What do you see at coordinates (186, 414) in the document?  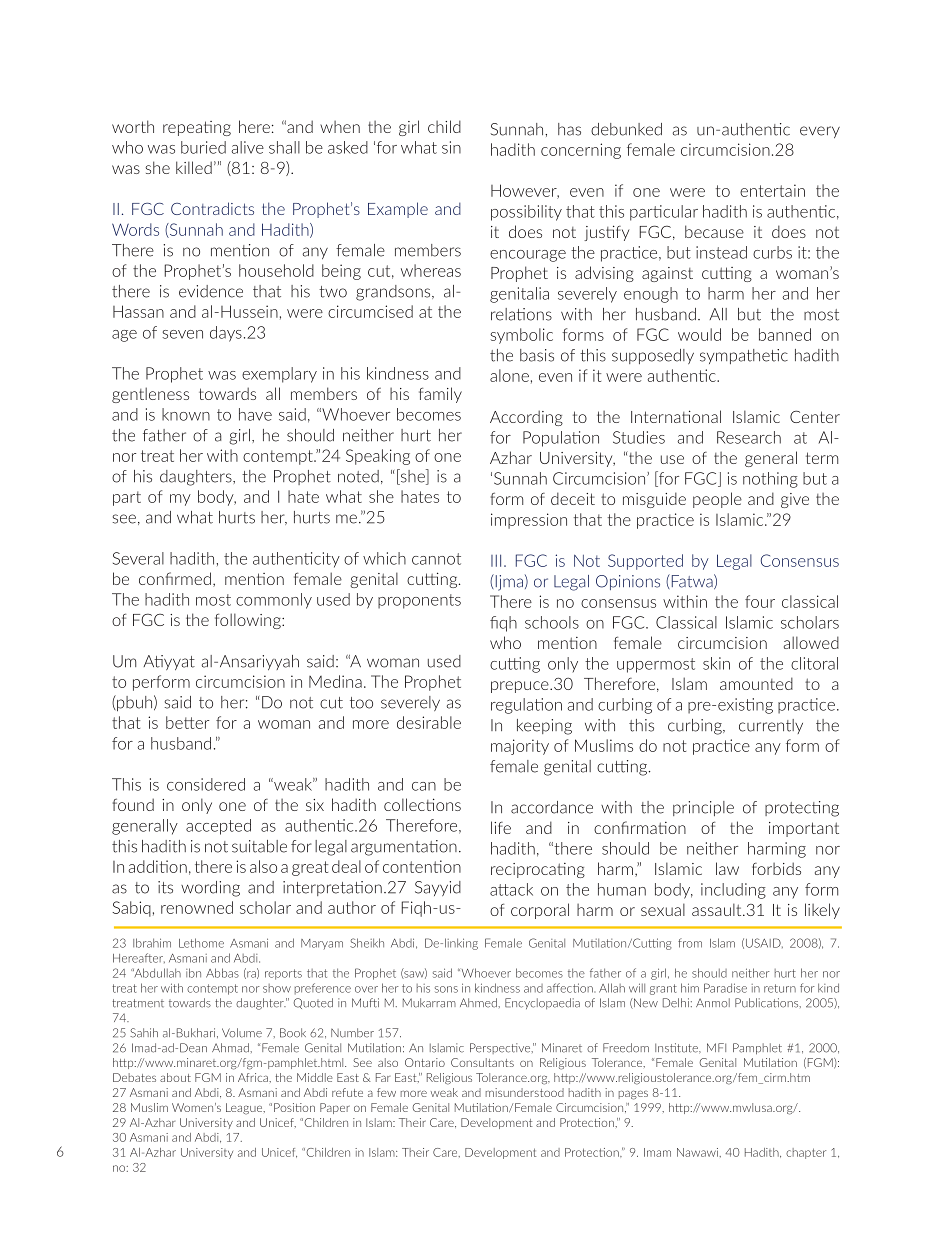 I see `known` at bounding box center [186, 414].
